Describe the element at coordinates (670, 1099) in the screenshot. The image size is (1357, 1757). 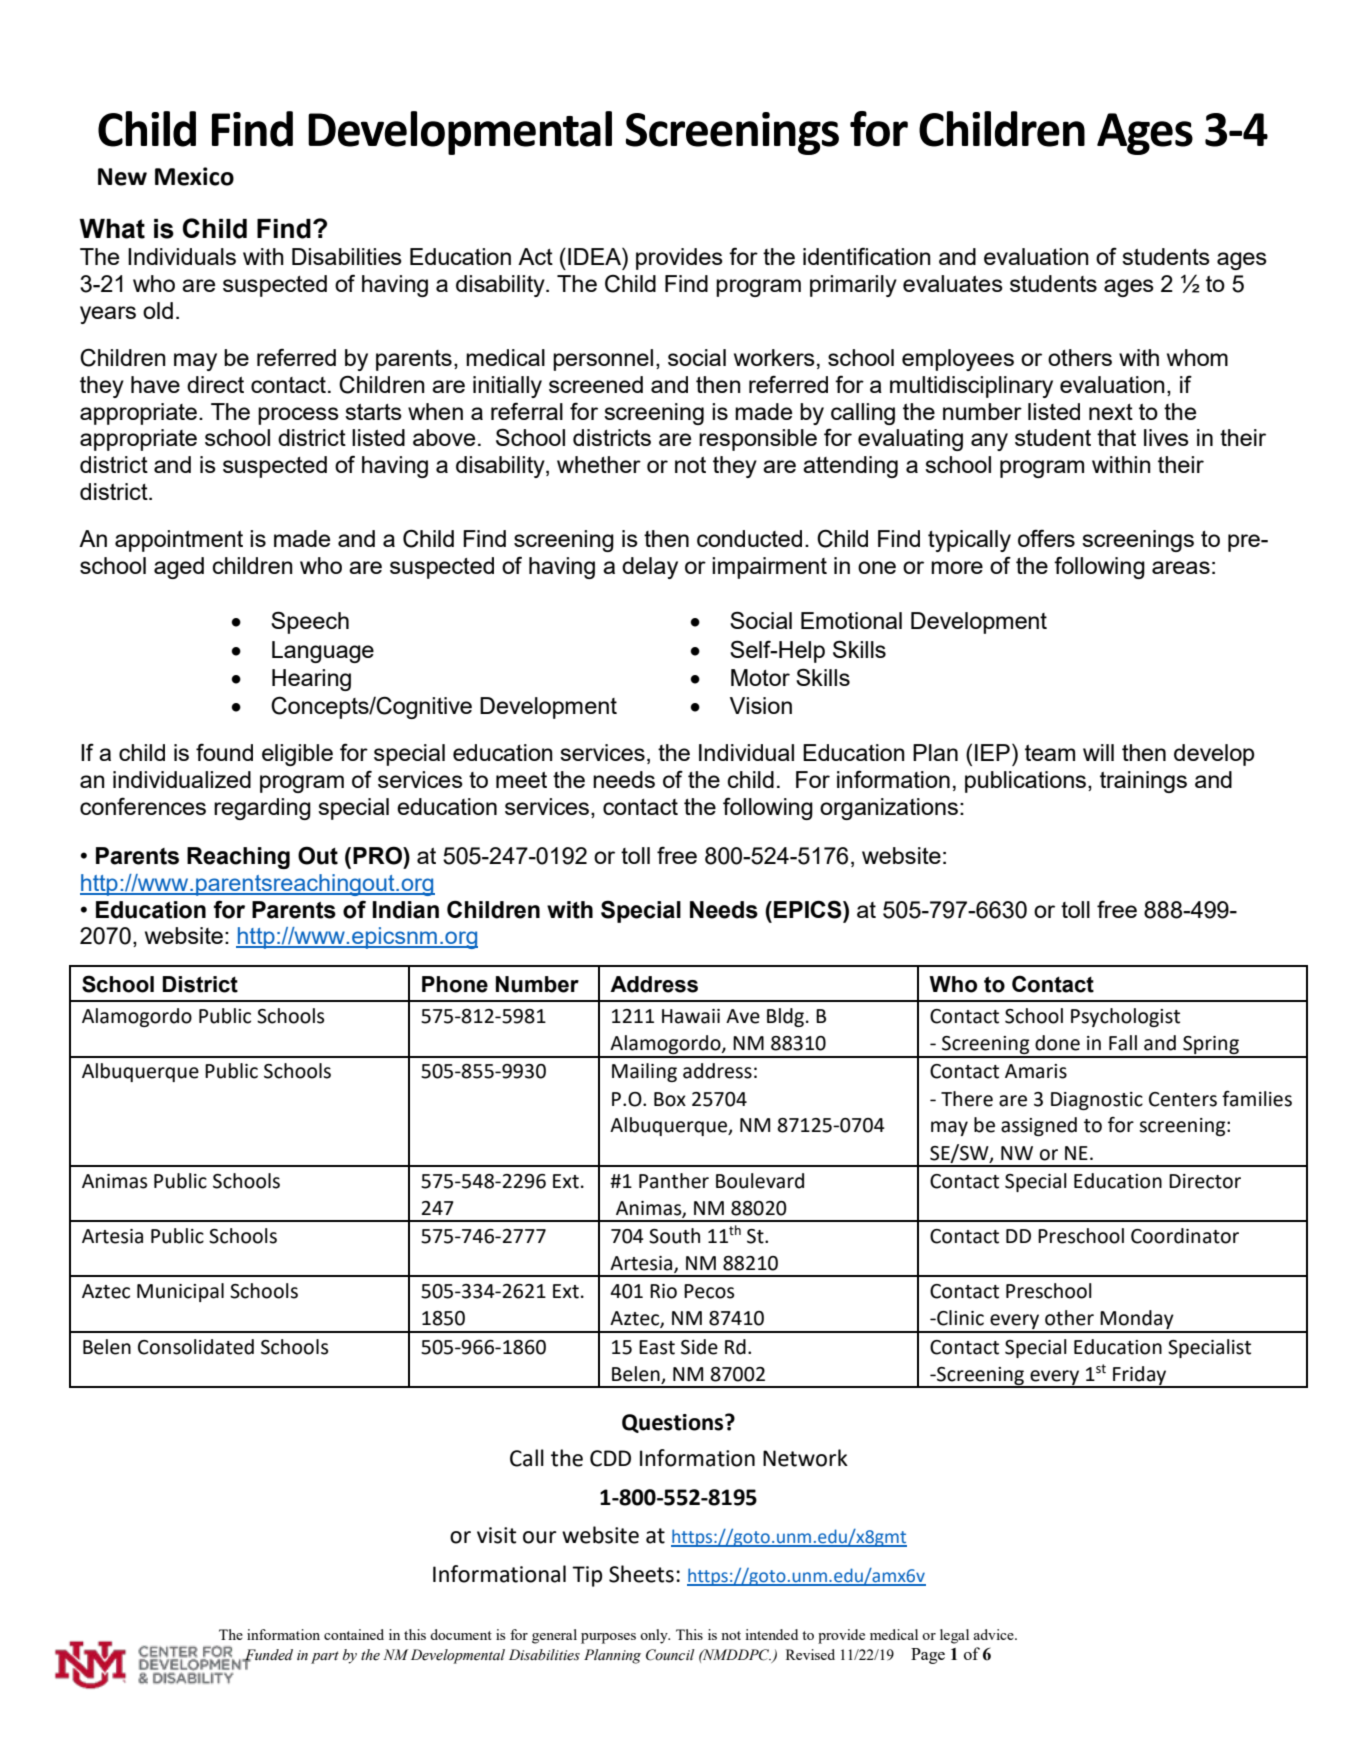
I see `Box` at that location.
